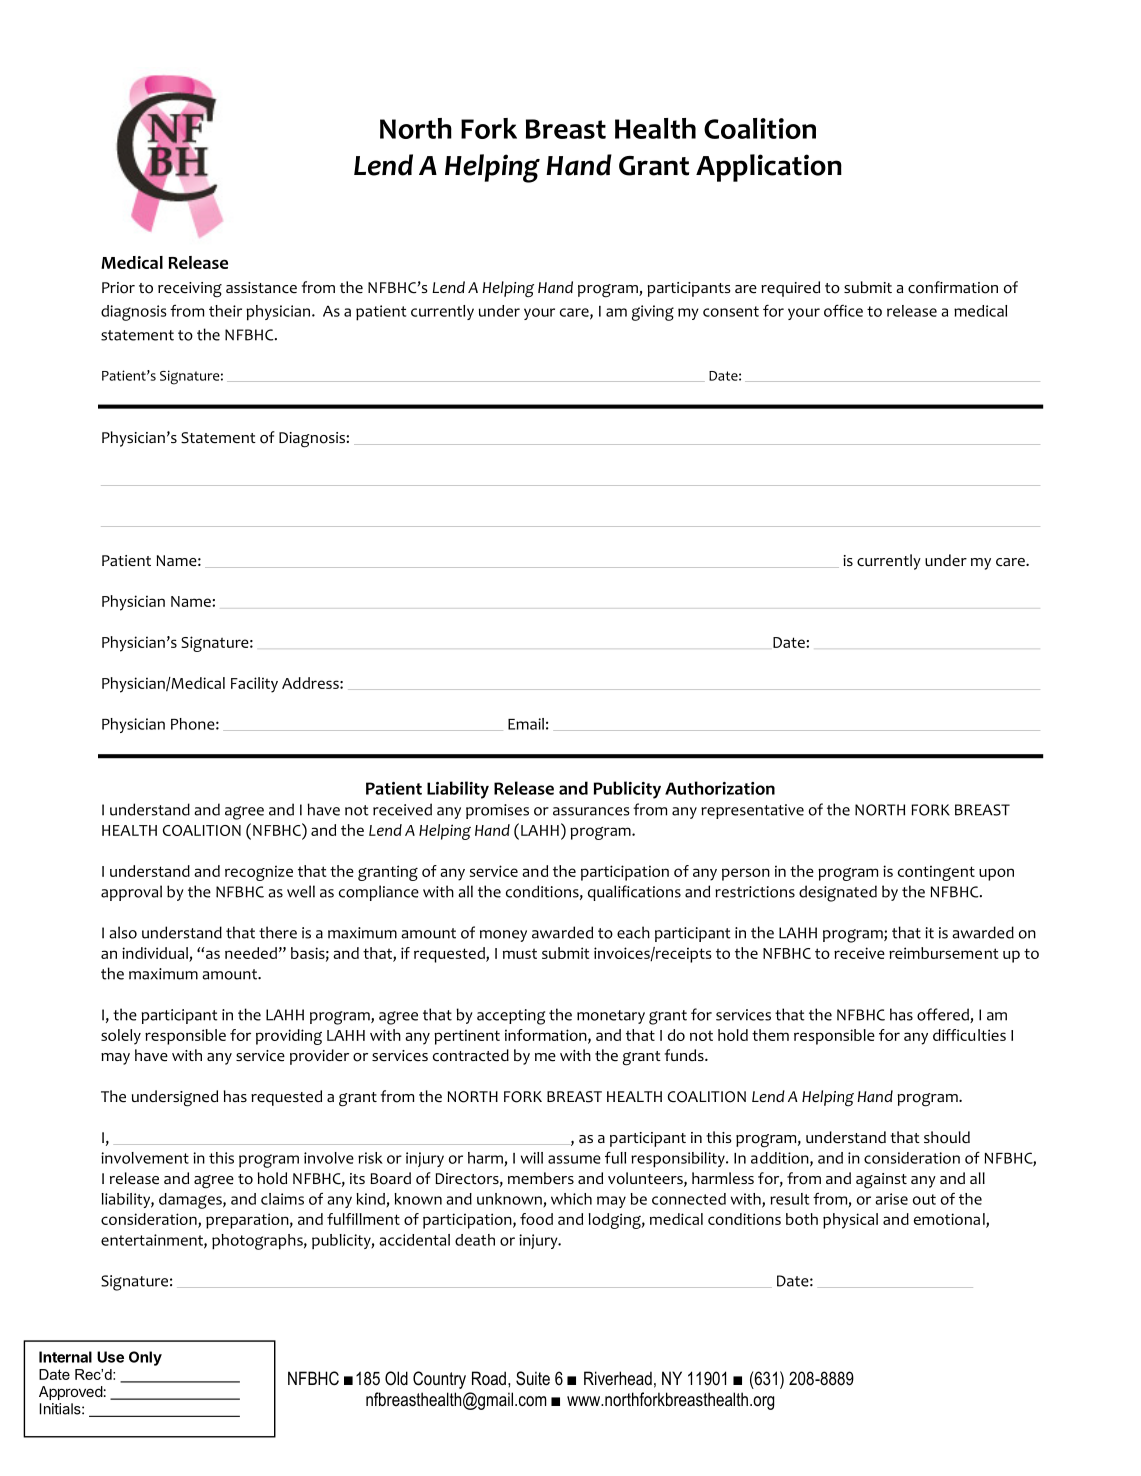 This screenshot has width=1141, height=1476. What do you see at coordinates (520, 953) in the screenshot?
I see `must` at bounding box center [520, 953].
